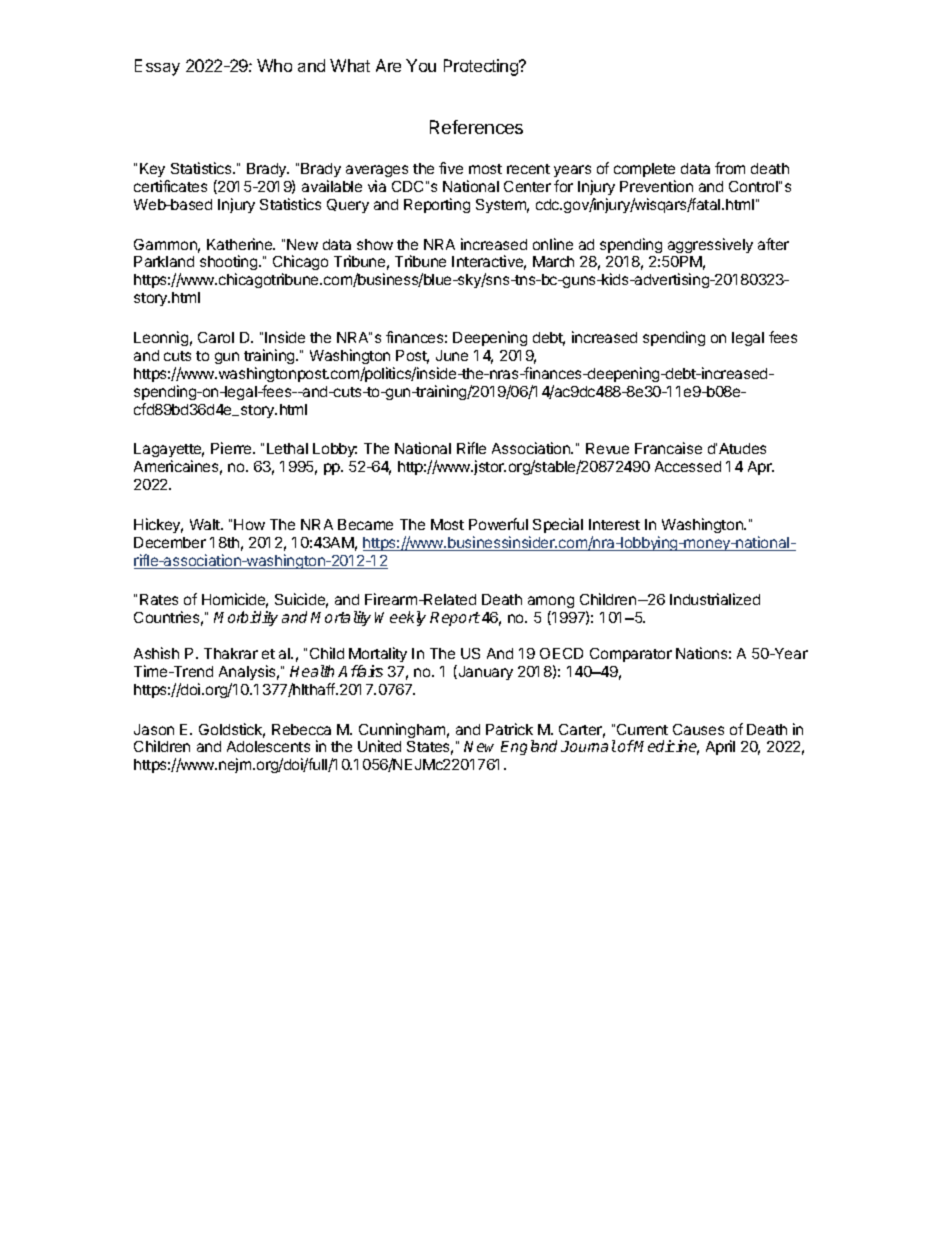 Image resolution: width=952 pixels, height=1233 pixels. Describe the element at coordinates (688, 466) in the image. I see `Accessed` at that location.
